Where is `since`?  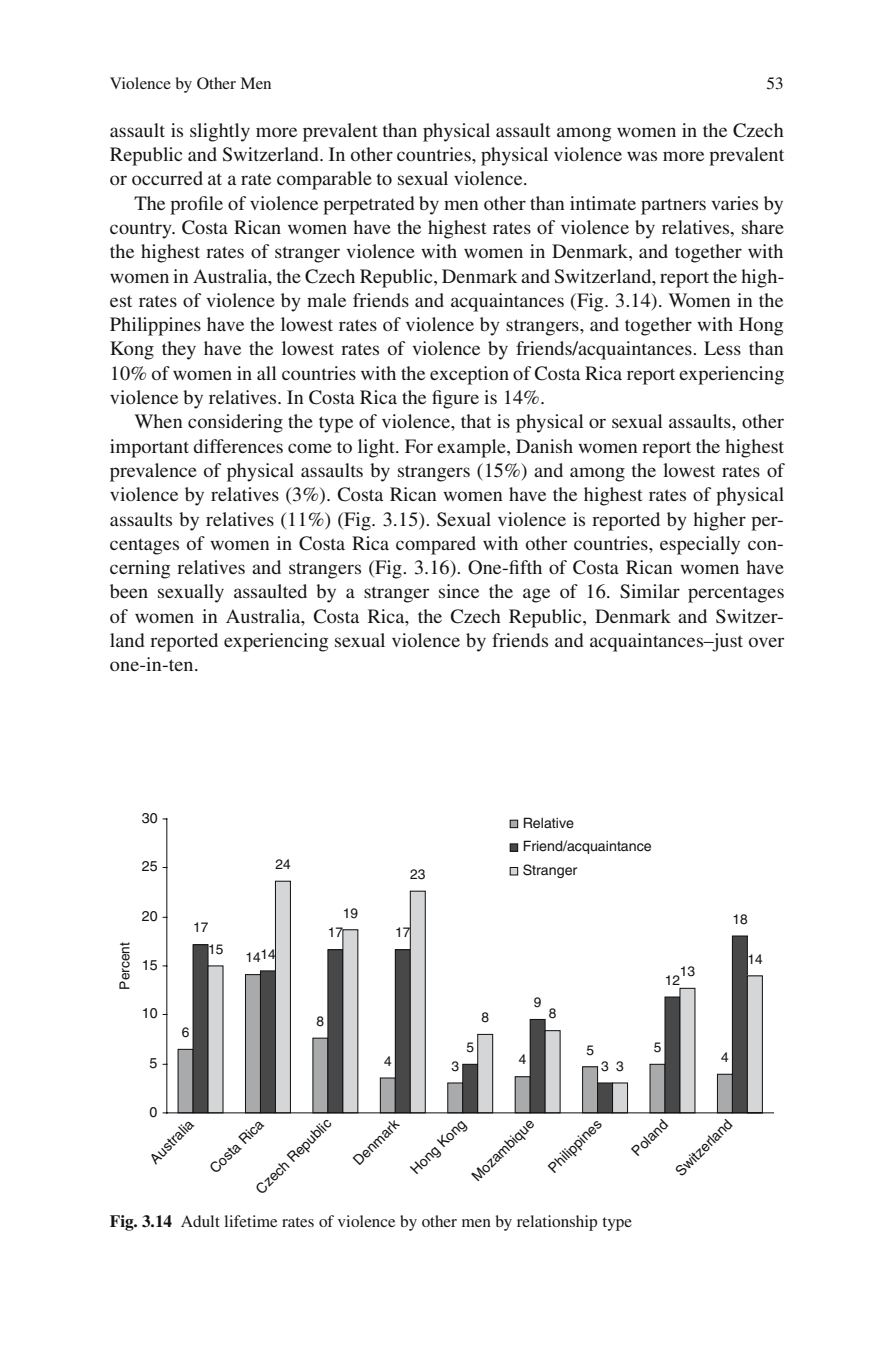 since is located at coordinates (459, 591).
